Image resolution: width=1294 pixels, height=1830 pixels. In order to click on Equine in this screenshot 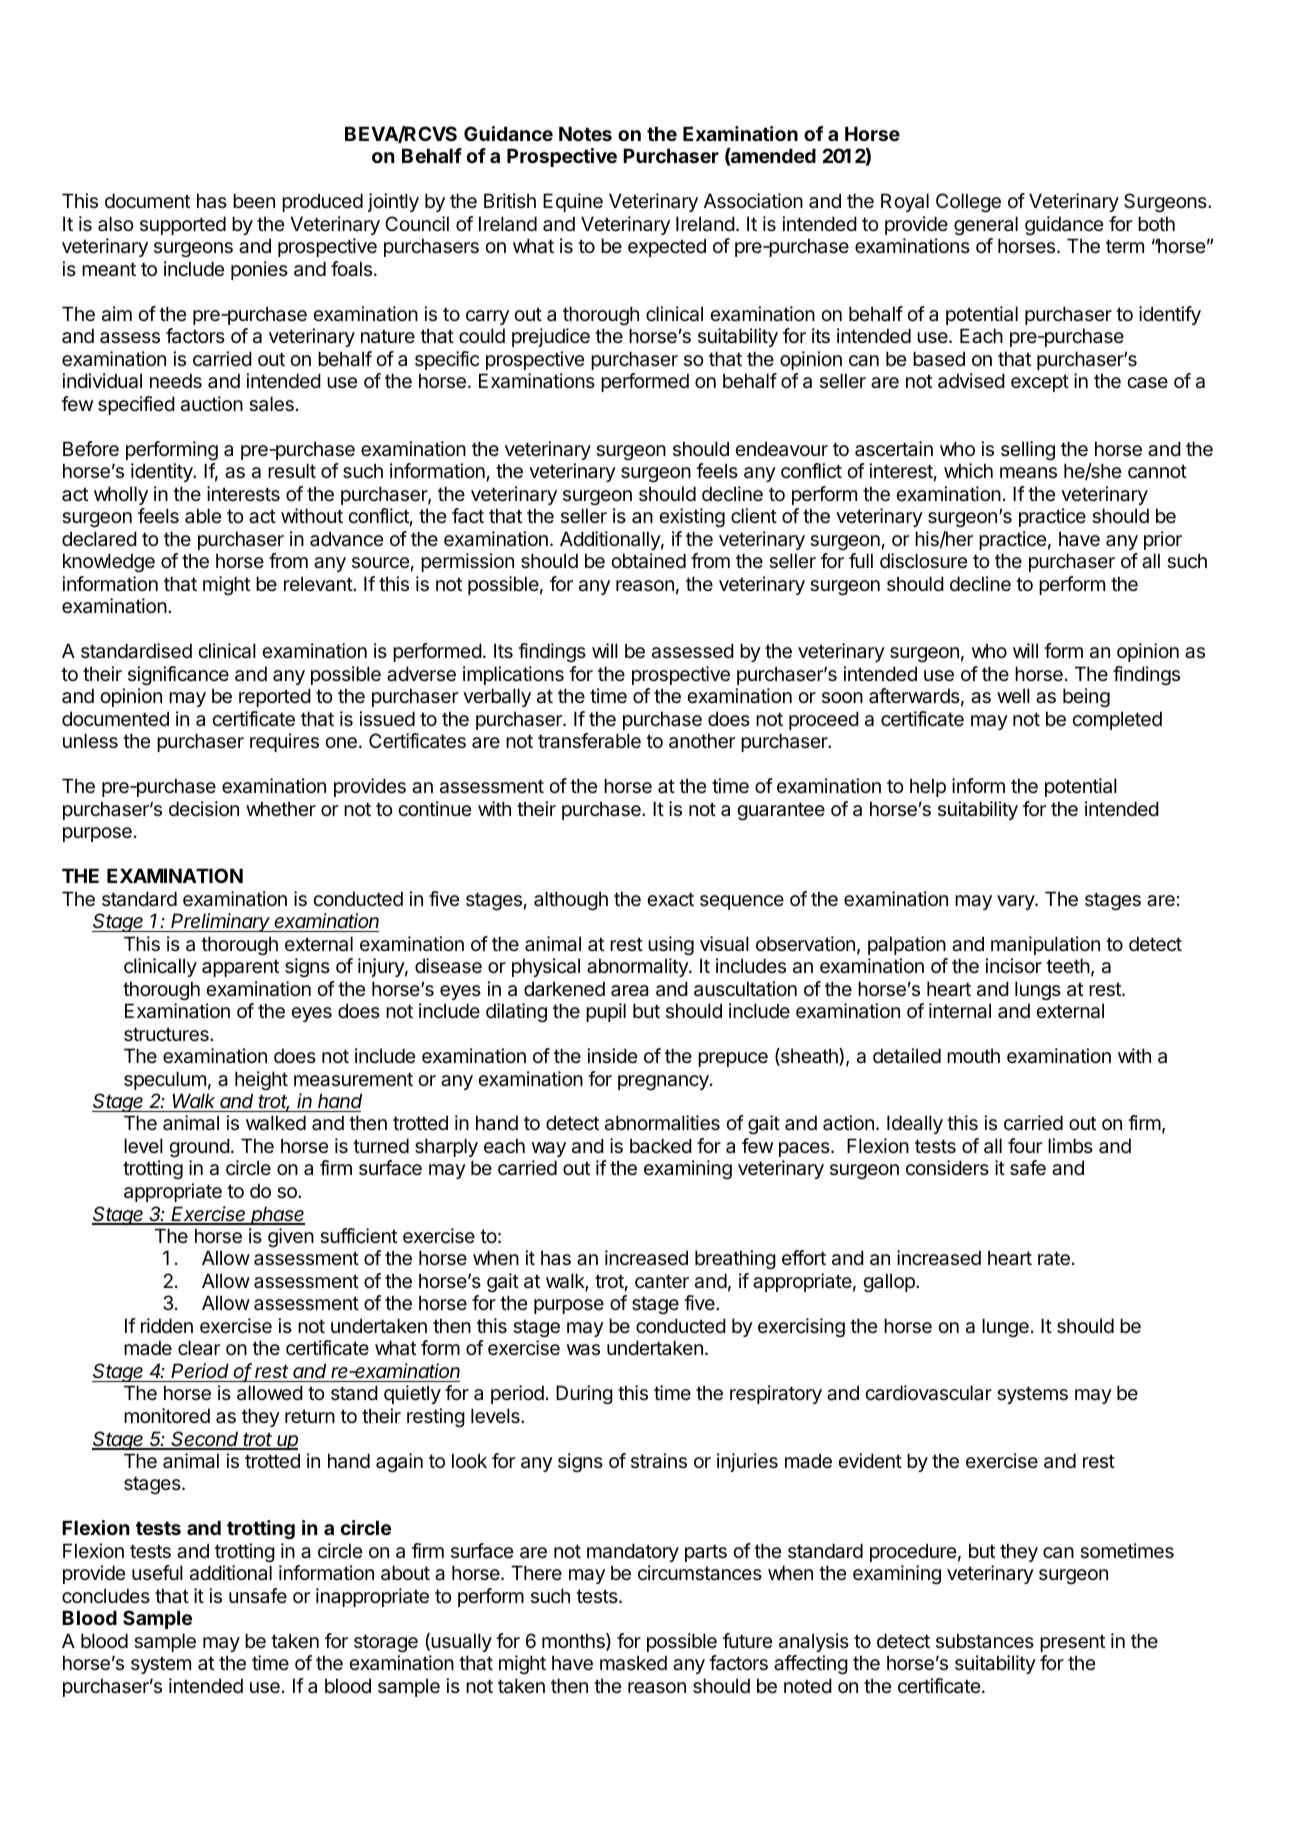, I will do `click(573, 202)`.
